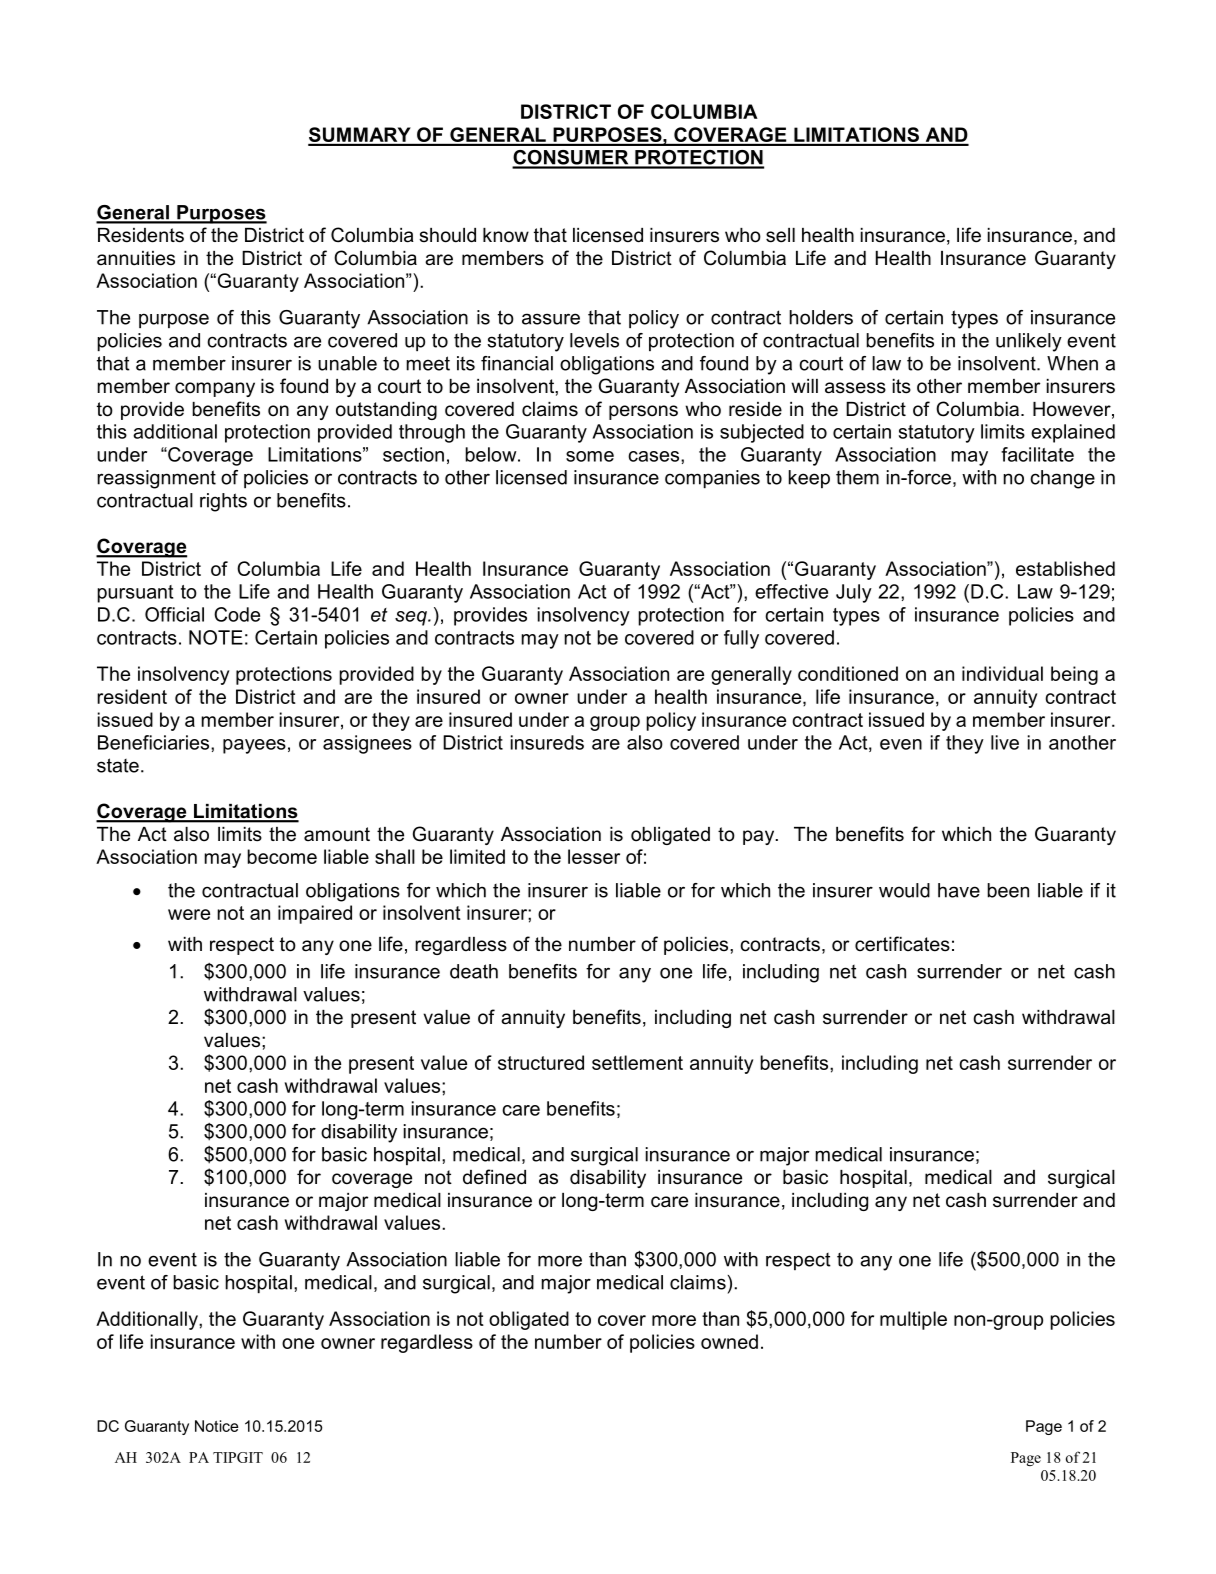 The image size is (1216, 1574). Describe the element at coordinates (551, 319) in the screenshot. I see `assure` at that location.
